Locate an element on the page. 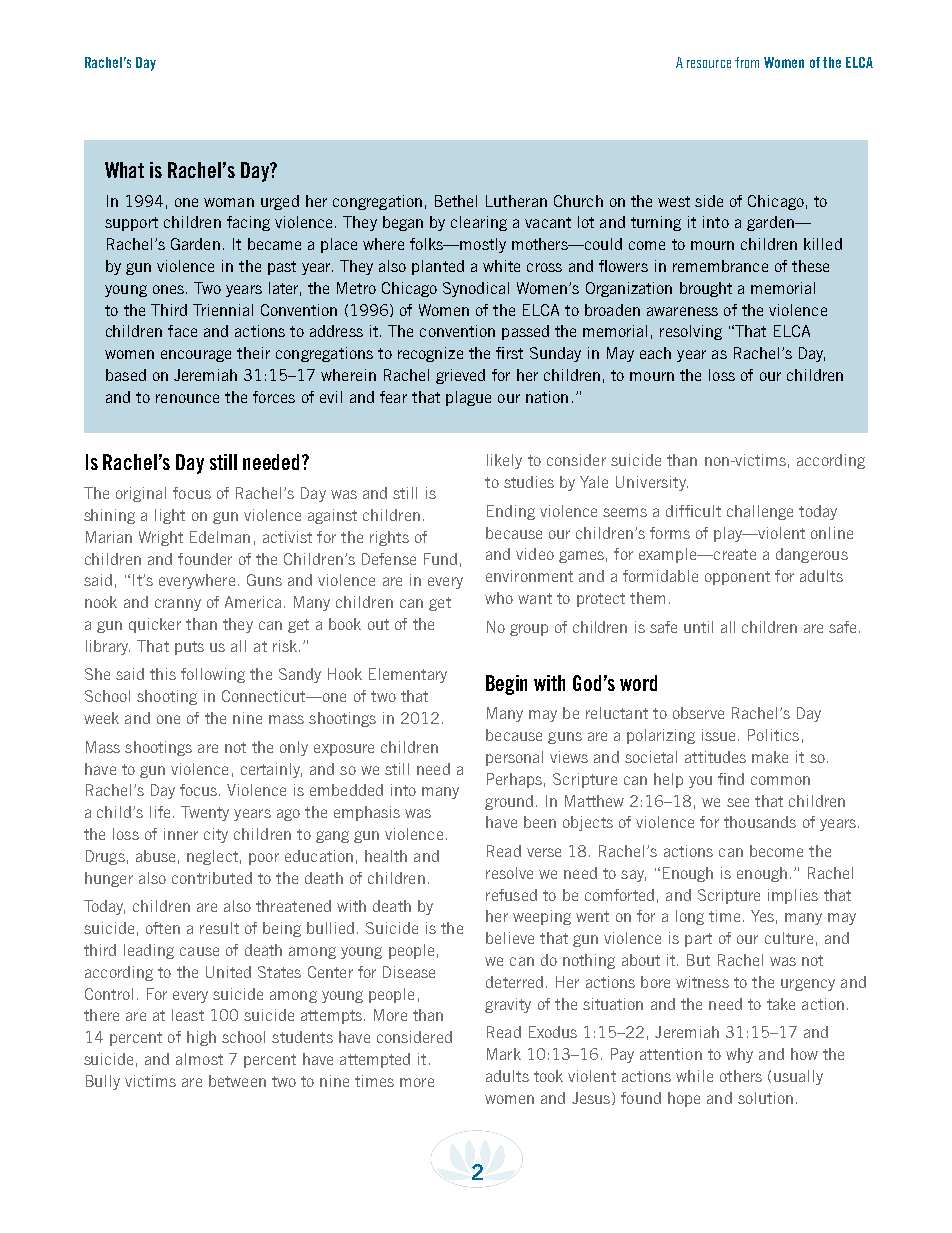 The width and height of the page is (952, 1233). almost is located at coordinates (199, 1059).
